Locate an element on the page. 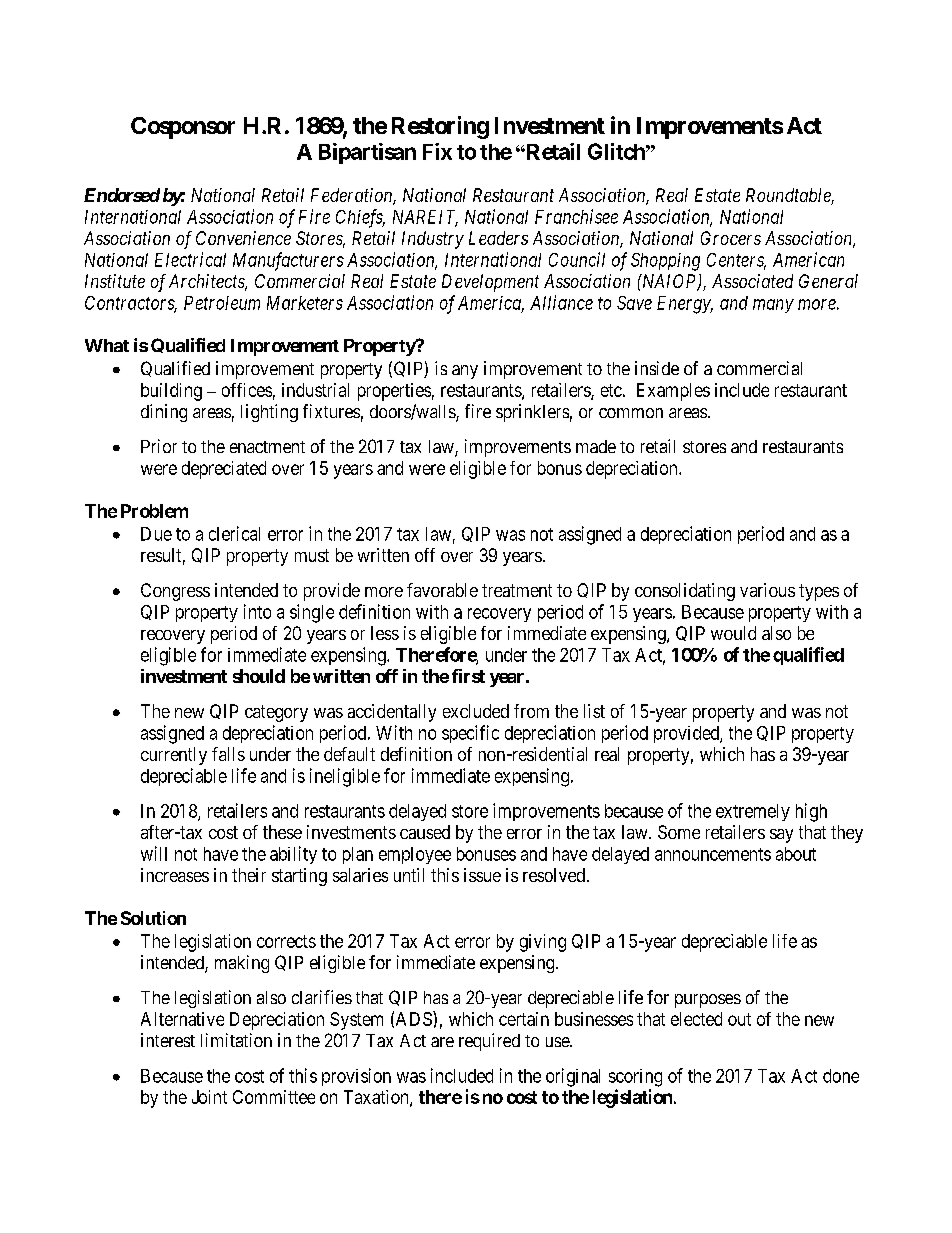 Image resolution: width=952 pixels, height=1233 pixels. about is located at coordinates (796, 854).
